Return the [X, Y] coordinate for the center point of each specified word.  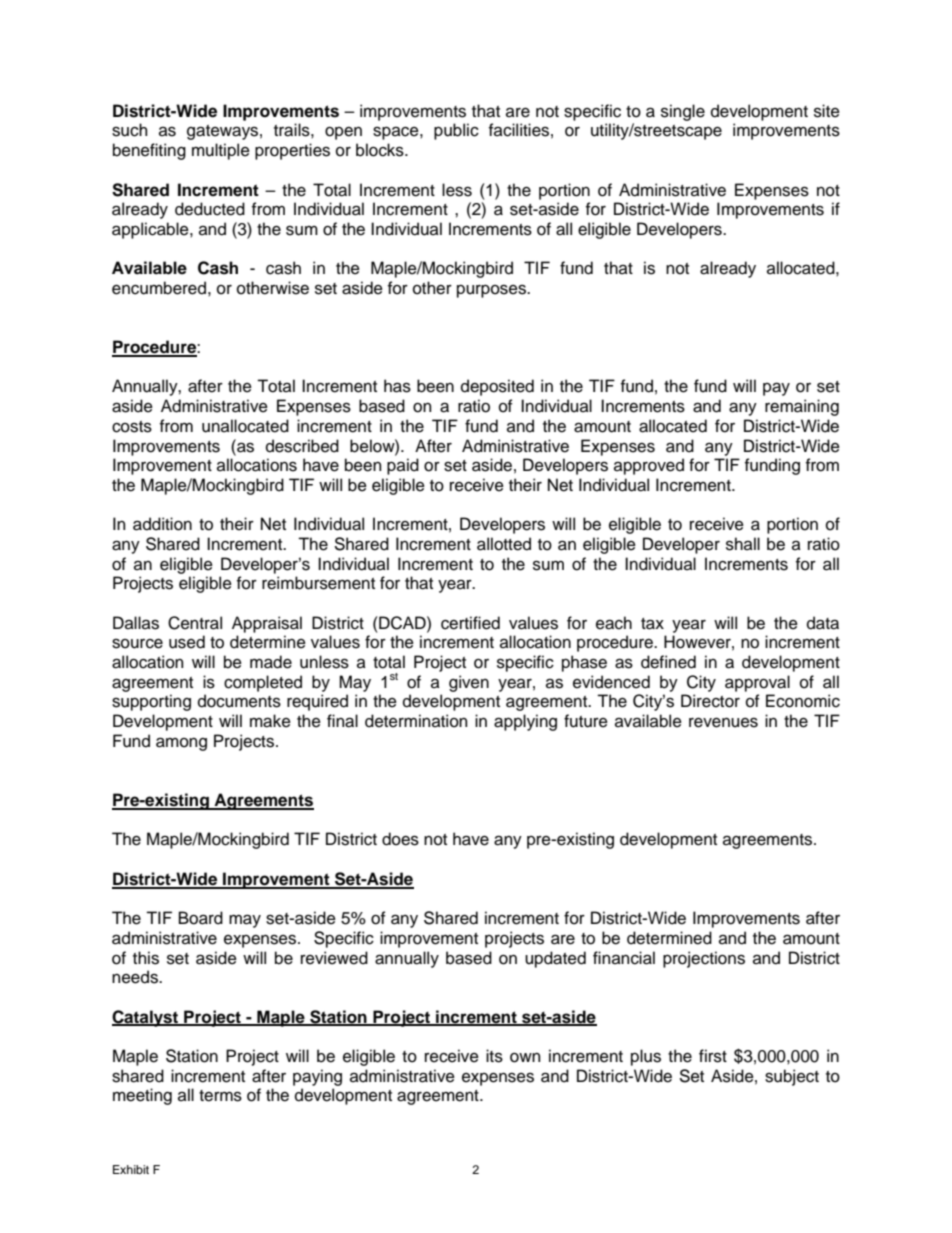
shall [743, 544]
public [456, 131]
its [494, 1056]
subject [792, 1077]
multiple [221, 151]
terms [220, 1096]
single [683, 112]
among [181, 744]
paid [403, 466]
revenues [723, 722]
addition [162, 524]
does [400, 839]
